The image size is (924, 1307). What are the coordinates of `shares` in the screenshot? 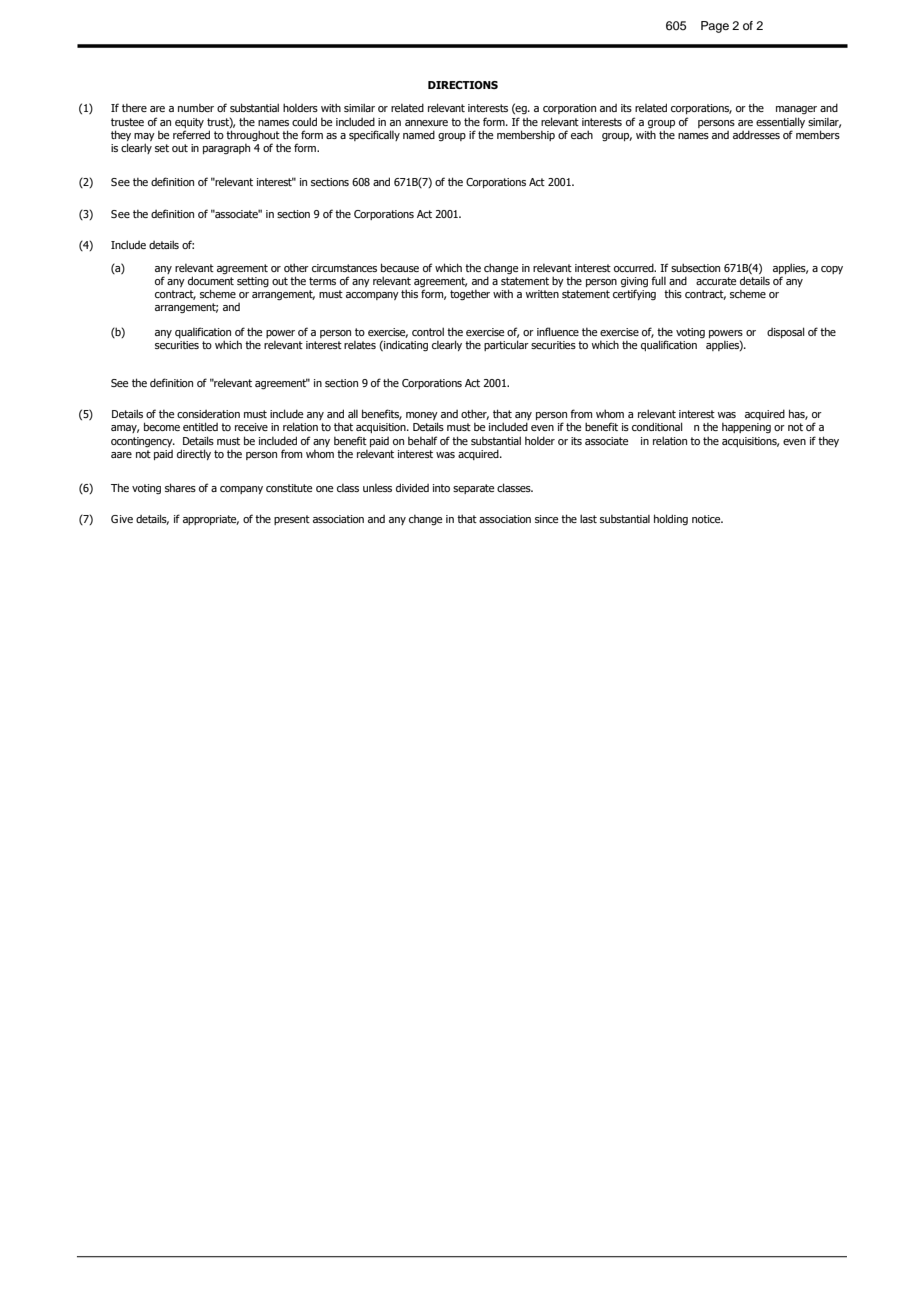 It's located at (180, 487).
